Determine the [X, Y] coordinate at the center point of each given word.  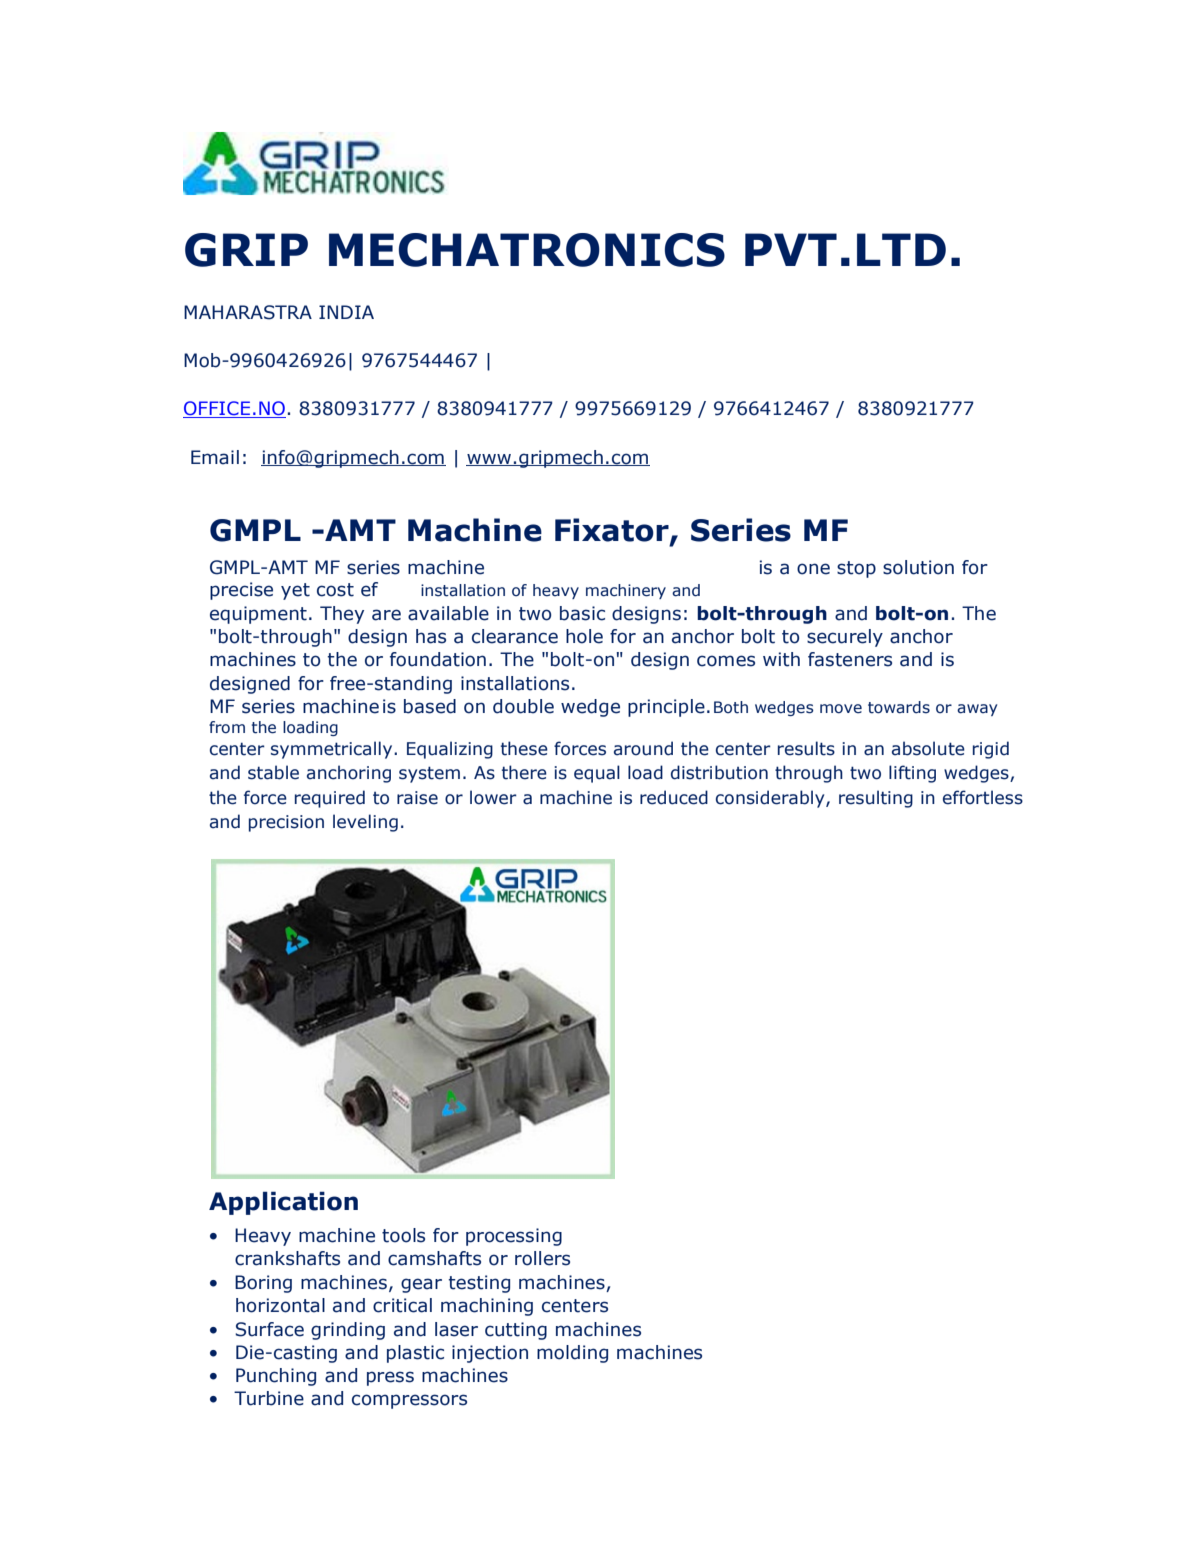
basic [582, 613]
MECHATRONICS [527, 250]
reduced [674, 797]
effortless [983, 797]
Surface [269, 1329]
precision [286, 823]
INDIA [346, 312]
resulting [876, 799]
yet [295, 591]
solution [918, 567]
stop [856, 569]
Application [283, 1203]
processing [514, 1237]
